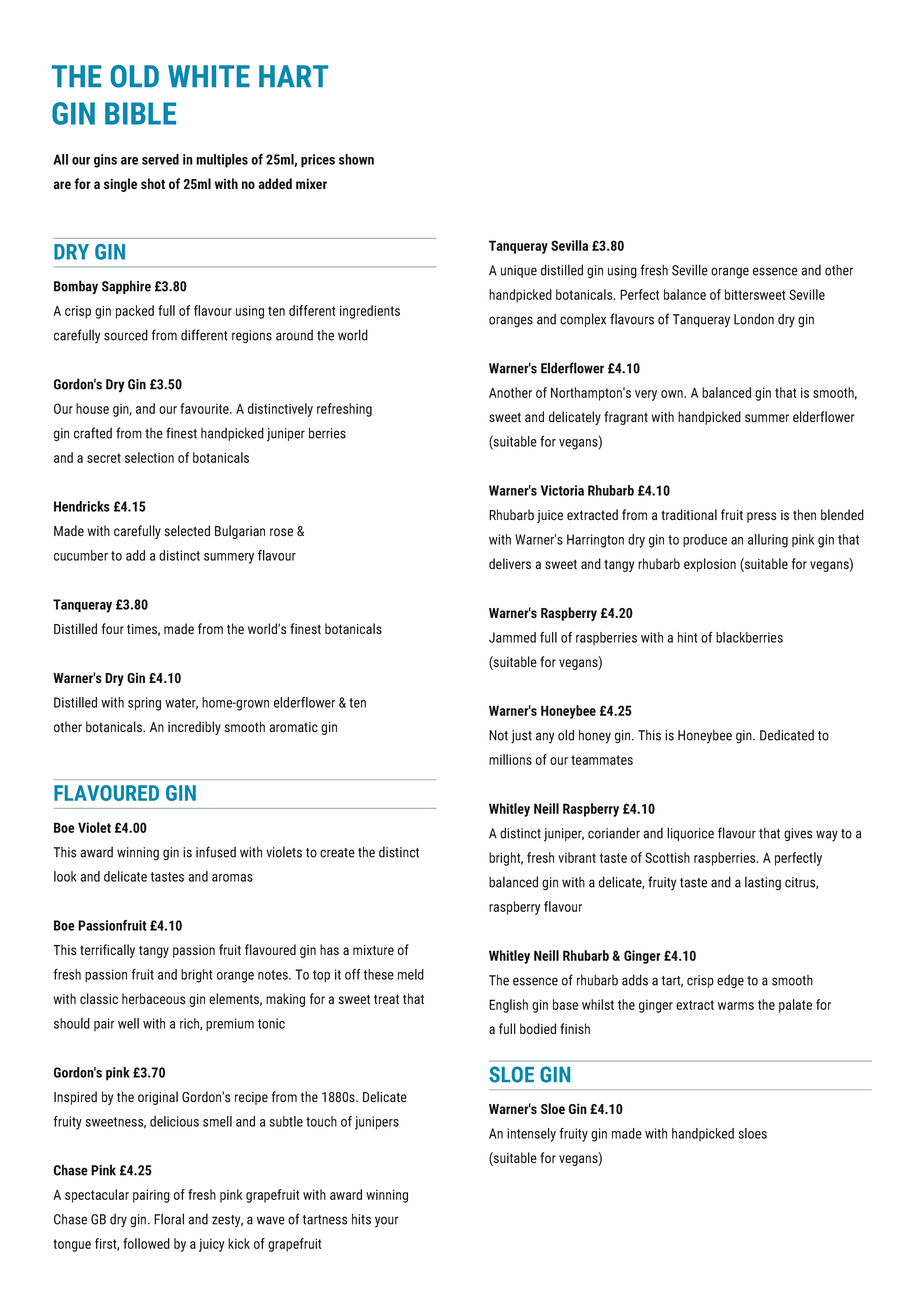 Image resolution: width=924 pixels, height=1308 pixels. I want to click on BIBLE, so click(140, 113).
